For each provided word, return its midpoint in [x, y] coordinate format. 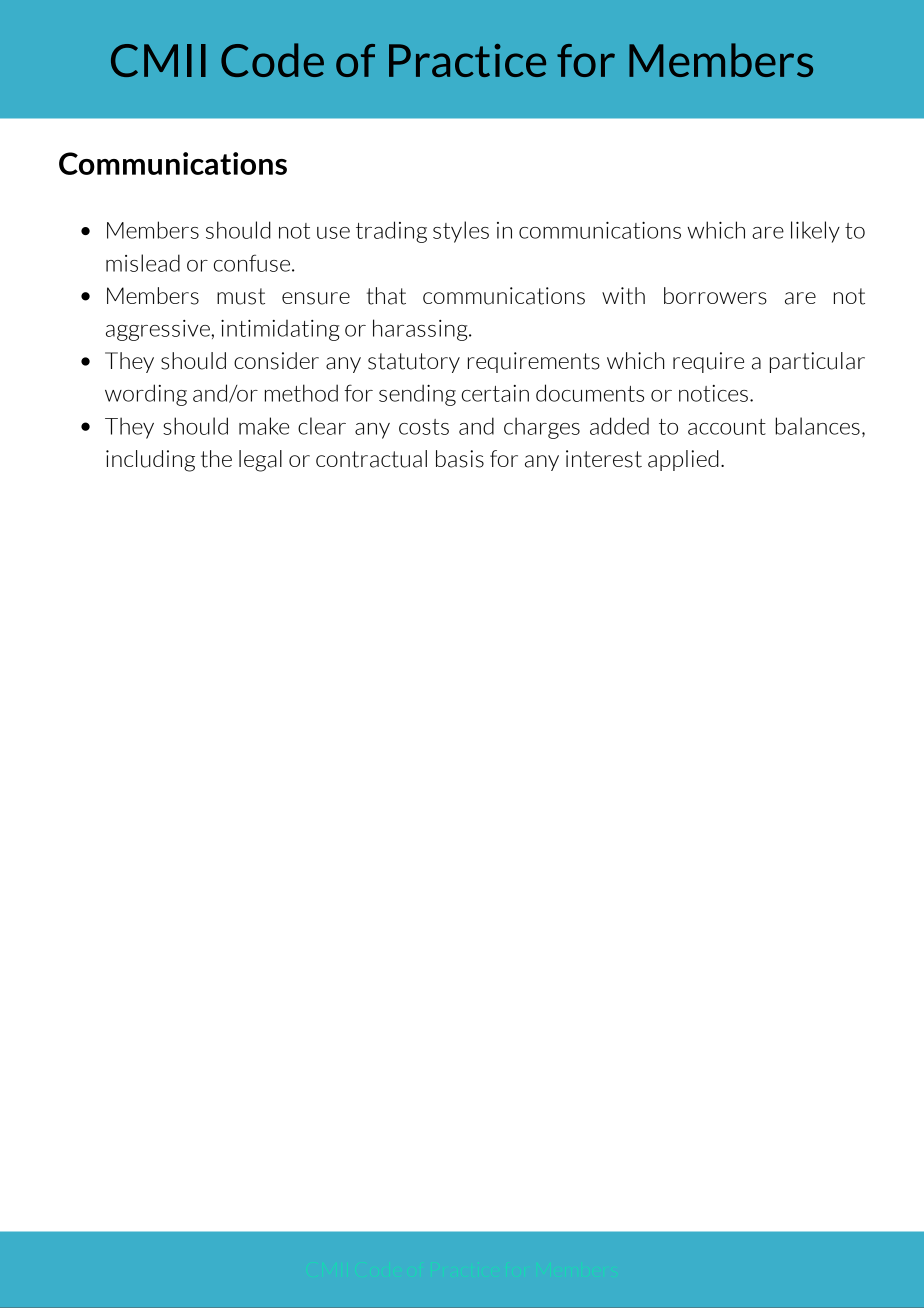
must [241, 296]
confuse [253, 263]
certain [495, 393]
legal [260, 461]
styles [461, 232]
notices [713, 393]
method [301, 393]
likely [815, 232]
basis [460, 459]
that [386, 296]
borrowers [715, 296]
